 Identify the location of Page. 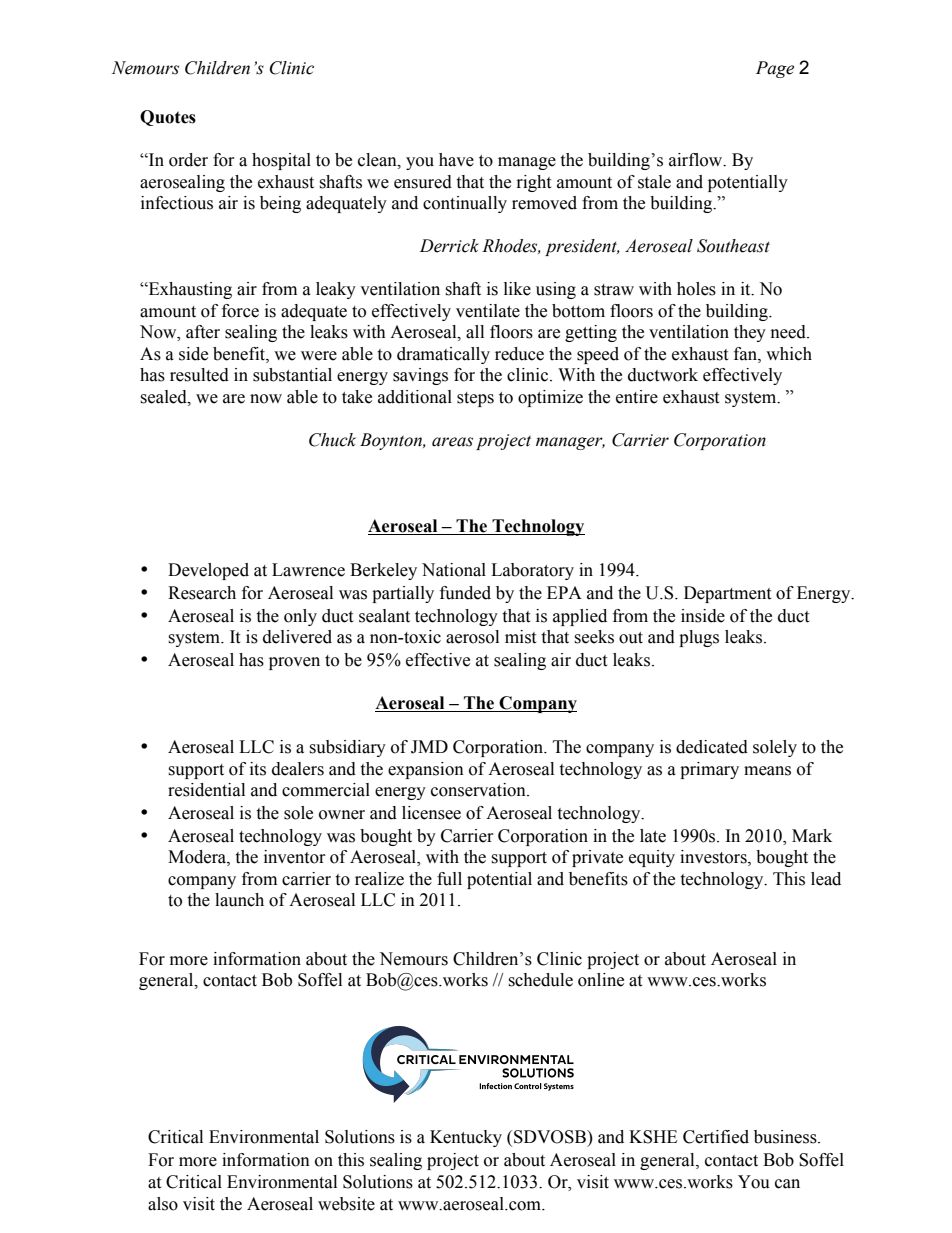
(775, 69).
